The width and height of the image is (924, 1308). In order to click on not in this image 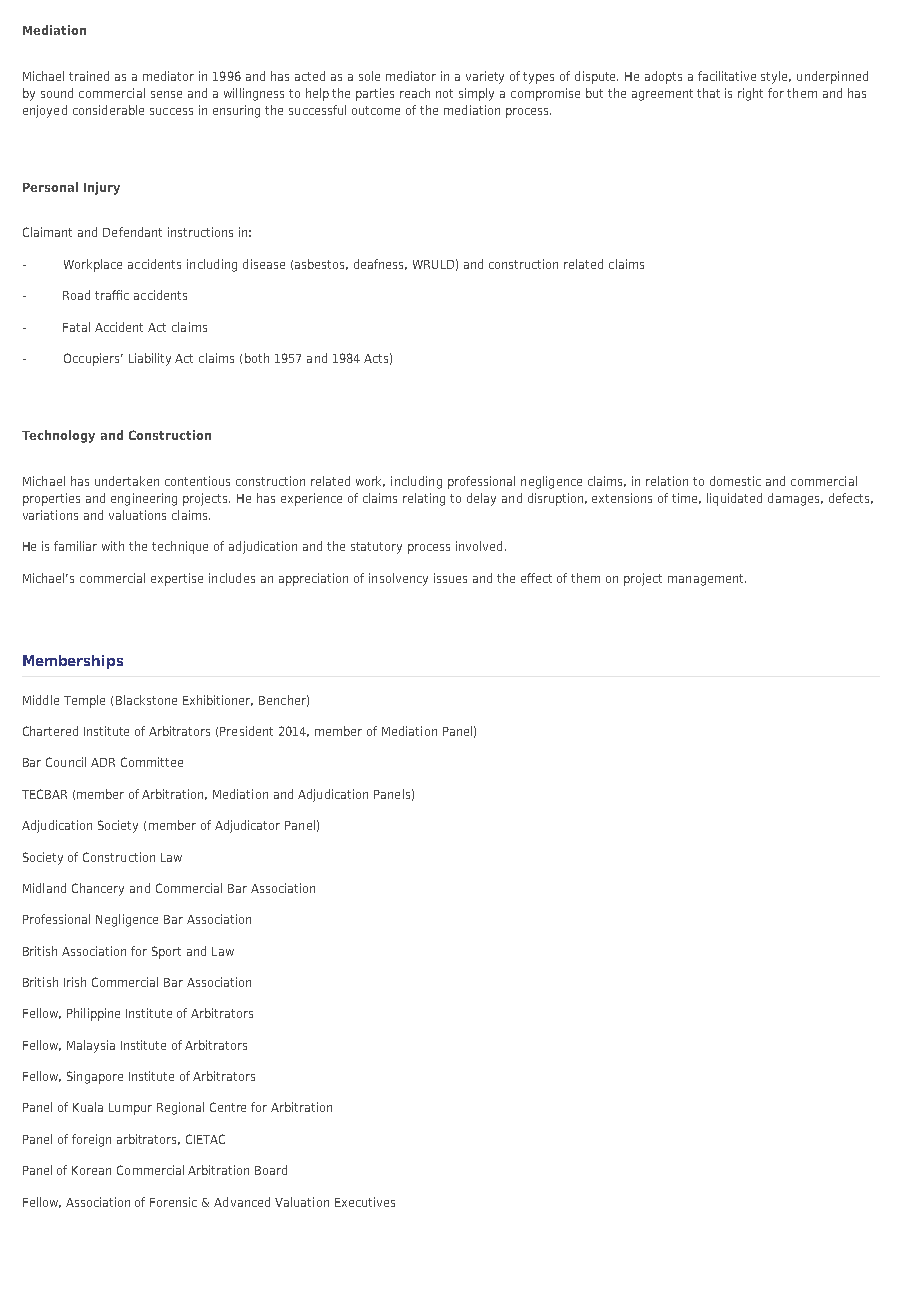, I will do `click(444, 93)`.
